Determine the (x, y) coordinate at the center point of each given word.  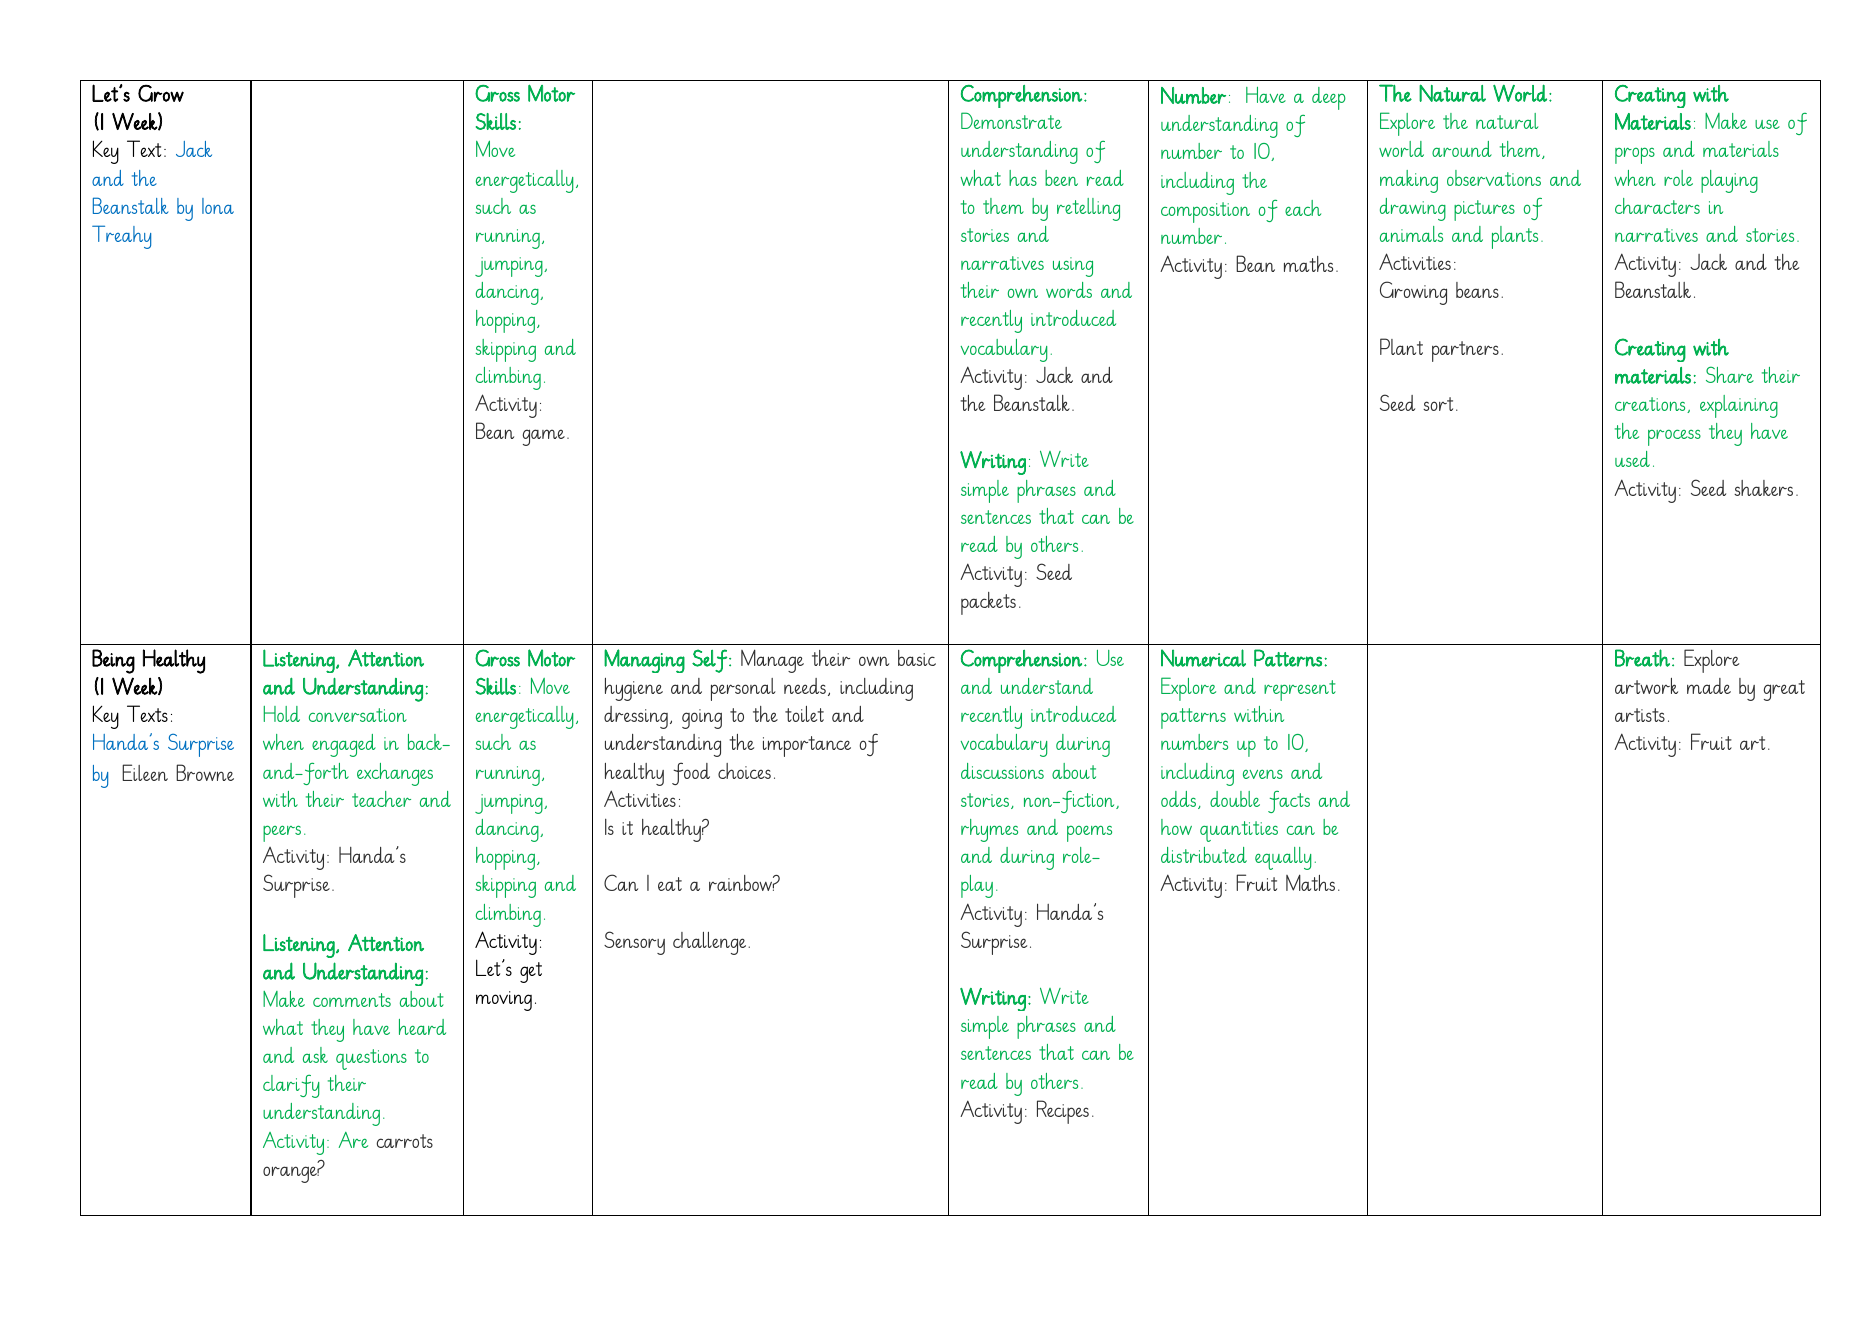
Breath (1642, 658)
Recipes (1063, 1112)
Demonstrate (1011, 120)
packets (988, 603)
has (1023, 178)
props (1635, 155)
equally (1283, 858)
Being (113, 661)
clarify (291, 1086)
